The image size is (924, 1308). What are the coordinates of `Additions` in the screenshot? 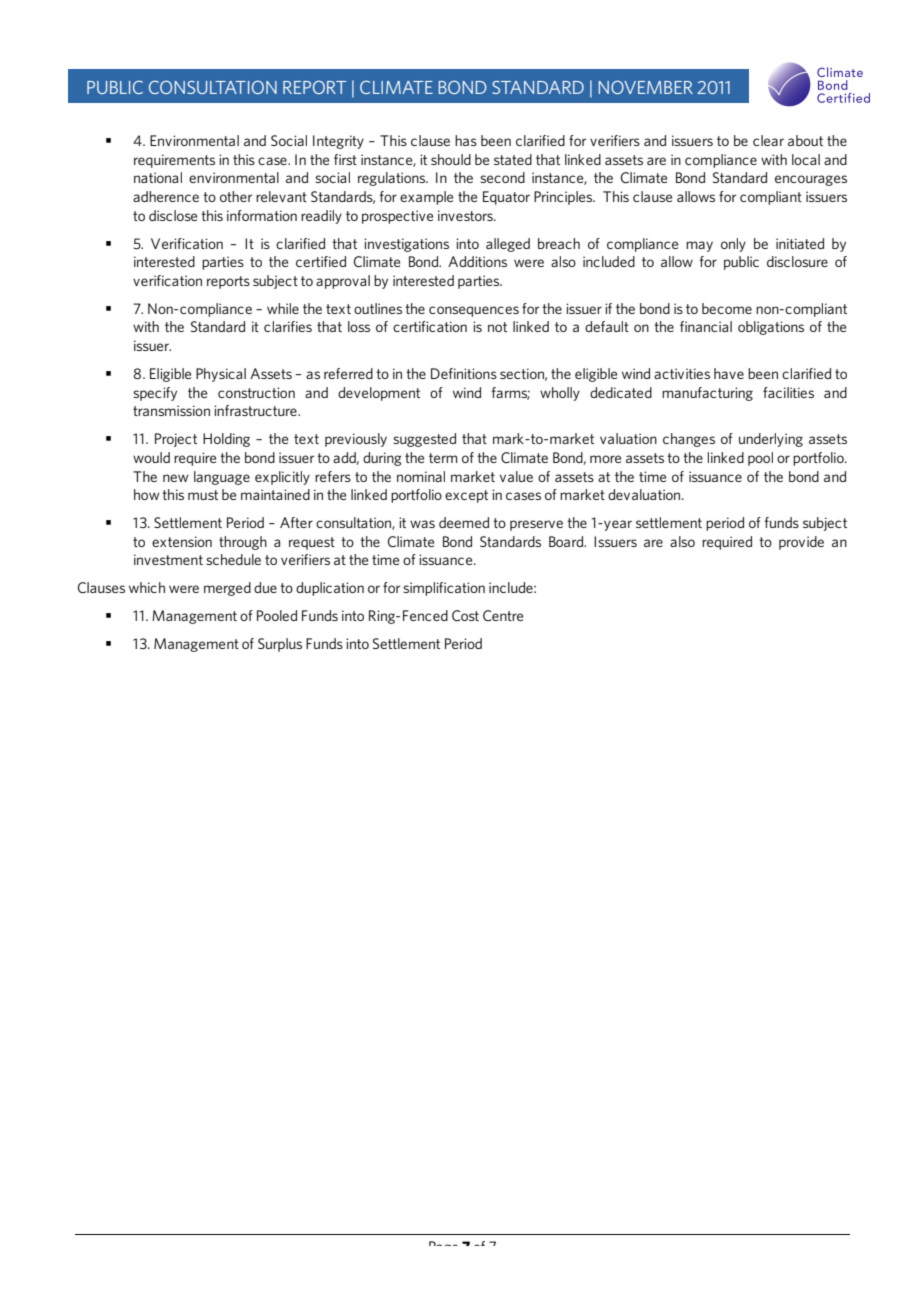 It's located at (477, 261).
